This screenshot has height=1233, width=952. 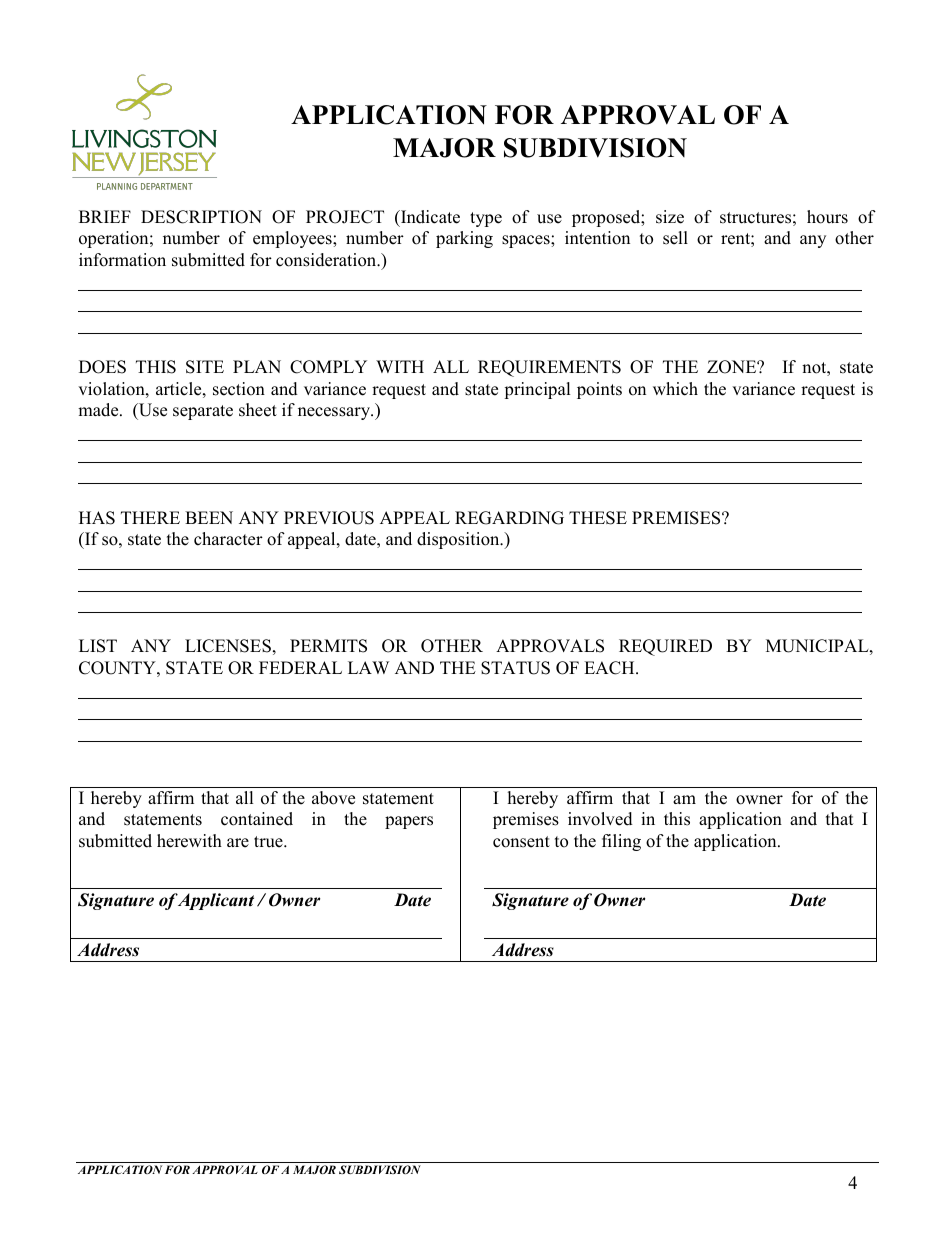 What do you see at coordinates (675, 389) in the screenshot?
I see `which` at bounding box center [675, 389].
